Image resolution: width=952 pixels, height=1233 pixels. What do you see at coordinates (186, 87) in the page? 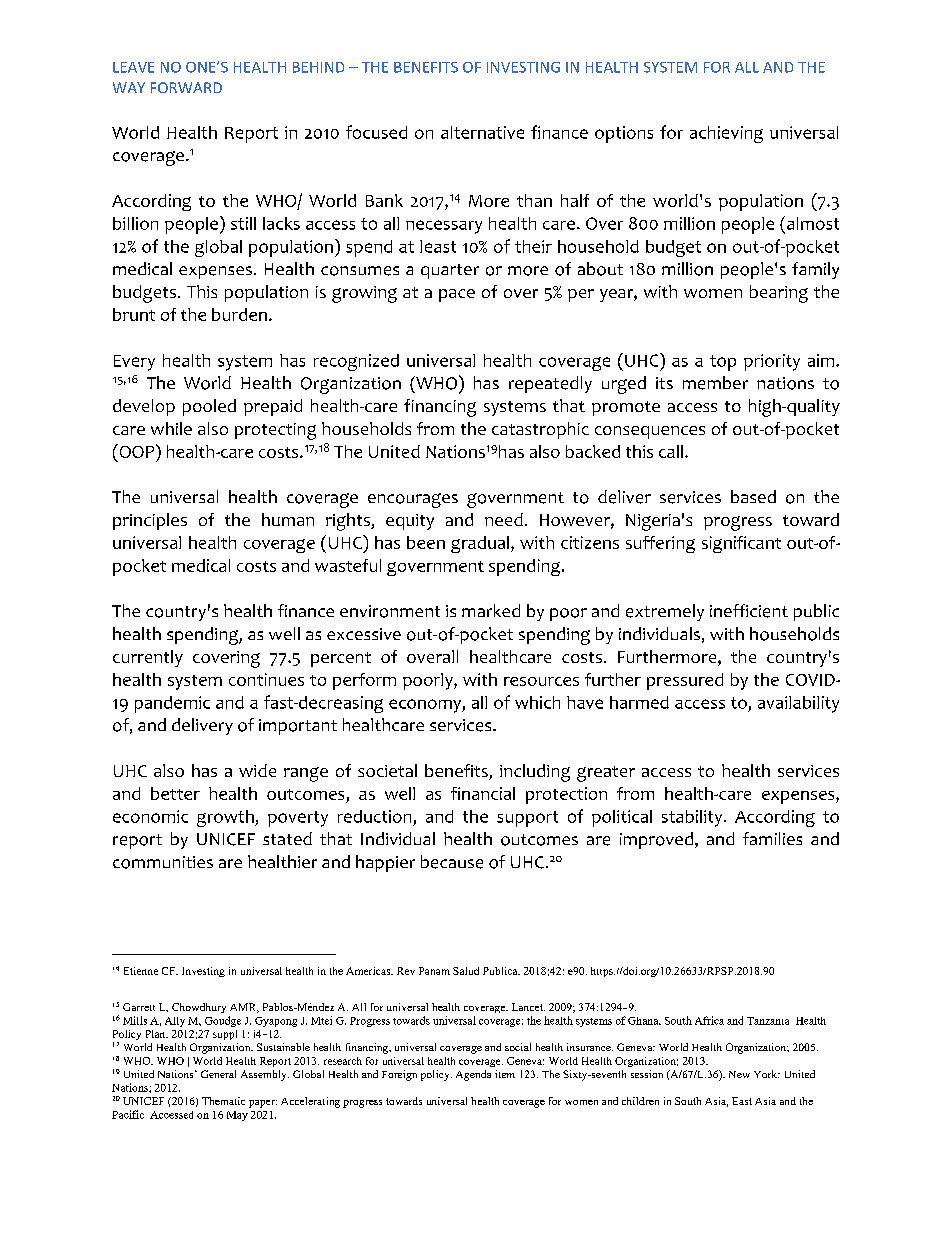
I see `FORWARD` at bounding box center [186, 87].
